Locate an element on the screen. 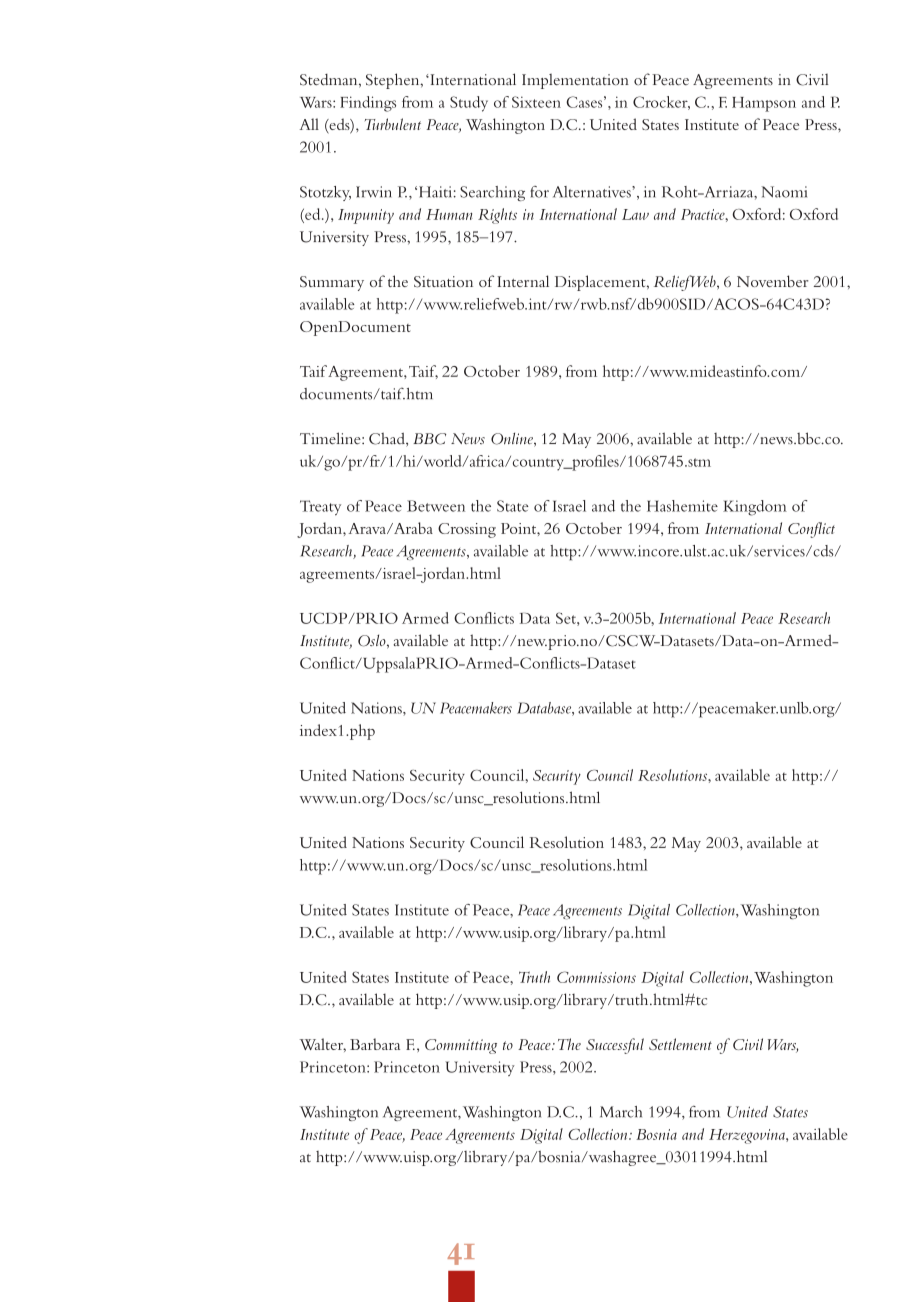 Image resolution: width=924 pixels, height=1302 pixels. Successful is located at coordinates (615, 1046).
